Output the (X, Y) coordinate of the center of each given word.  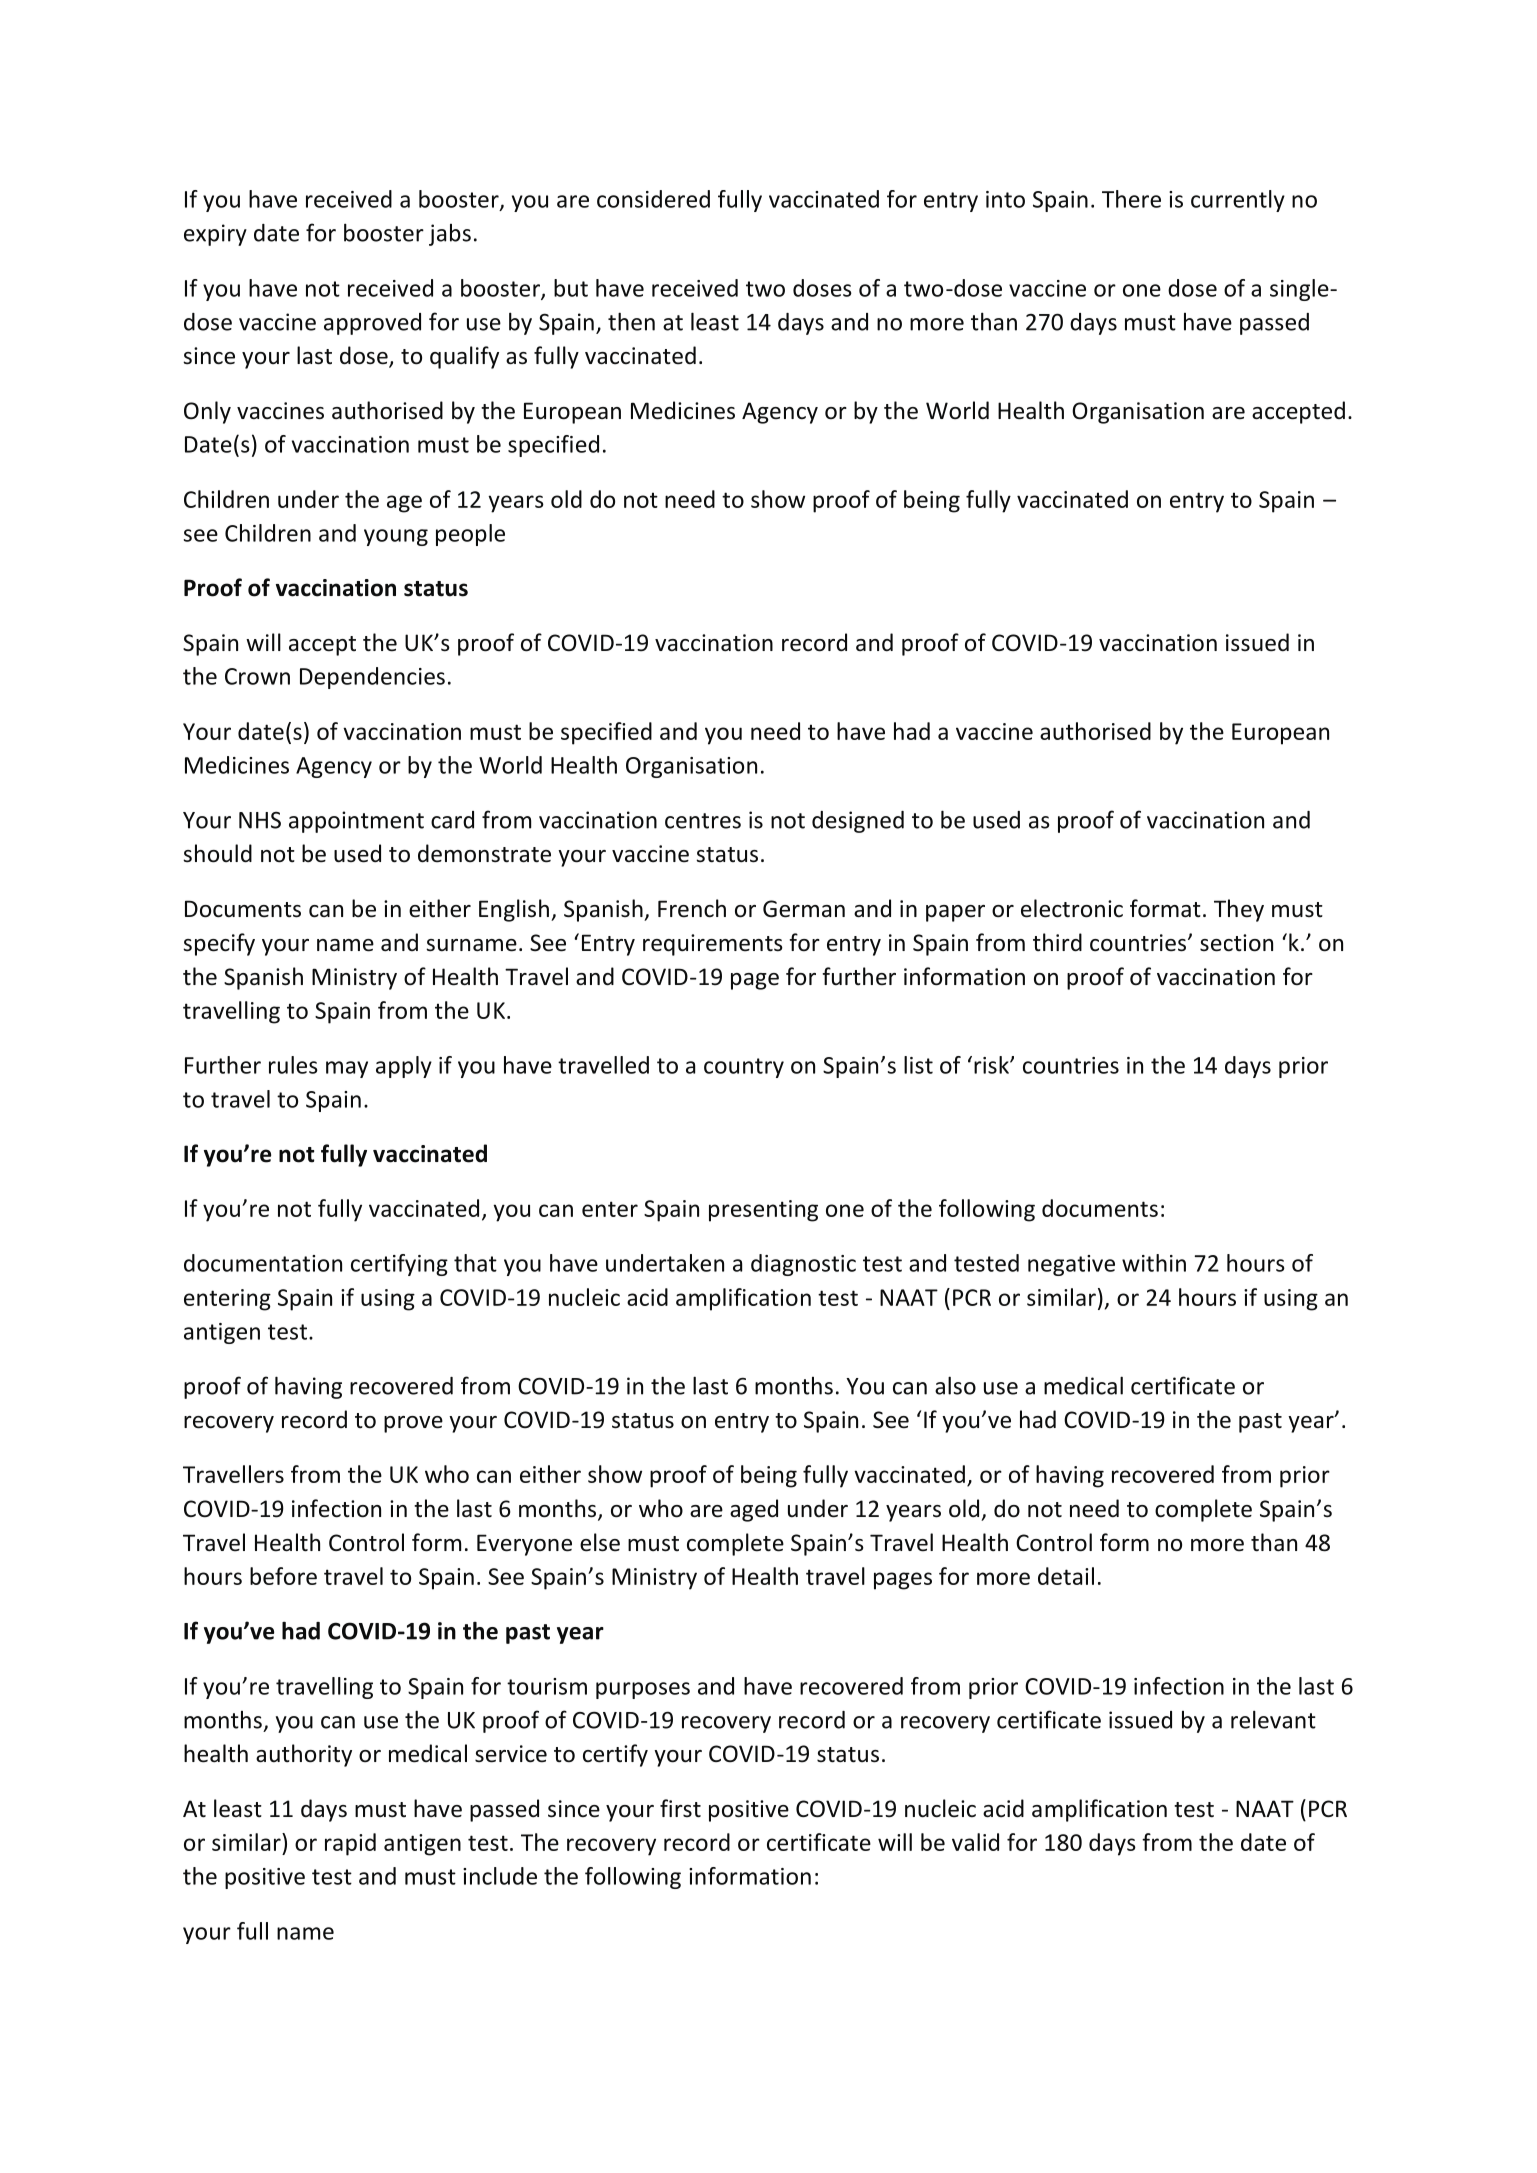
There (1131, 199)
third (1057, 942)
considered (653, 199)
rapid (350, 1844)
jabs (450, 235)
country (744, 1068)
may (347, 1069)
